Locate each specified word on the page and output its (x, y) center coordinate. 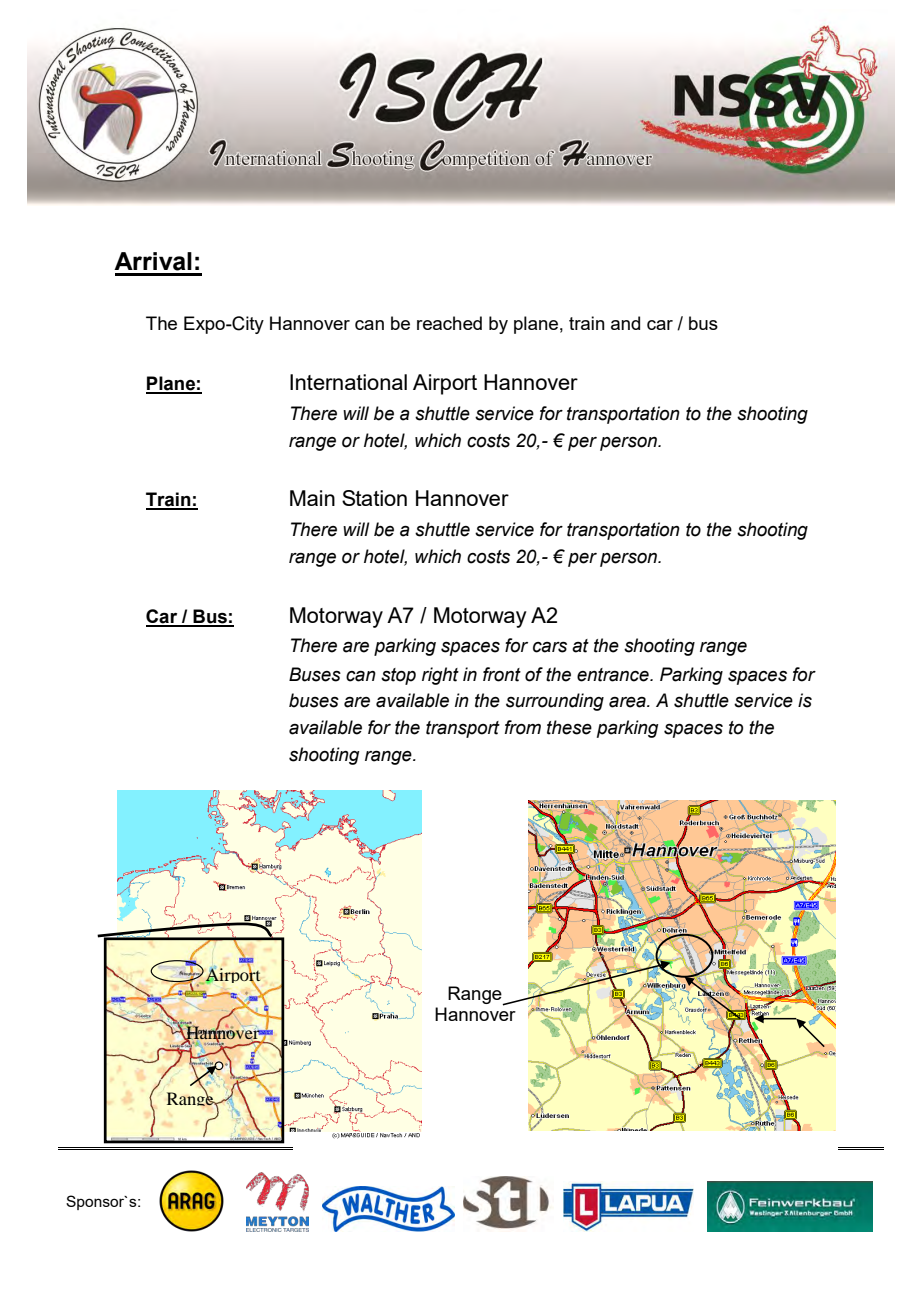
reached (449, 323)
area (628, 702)
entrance (614, 675)
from (523, 727)
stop (398, 676)
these (569, 727)
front (502, 674)
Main (312, 498)
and (625, 323)
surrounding (555, 702)
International (348, 382)
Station (374, 498)
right (440, 676)
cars (550, 647)
